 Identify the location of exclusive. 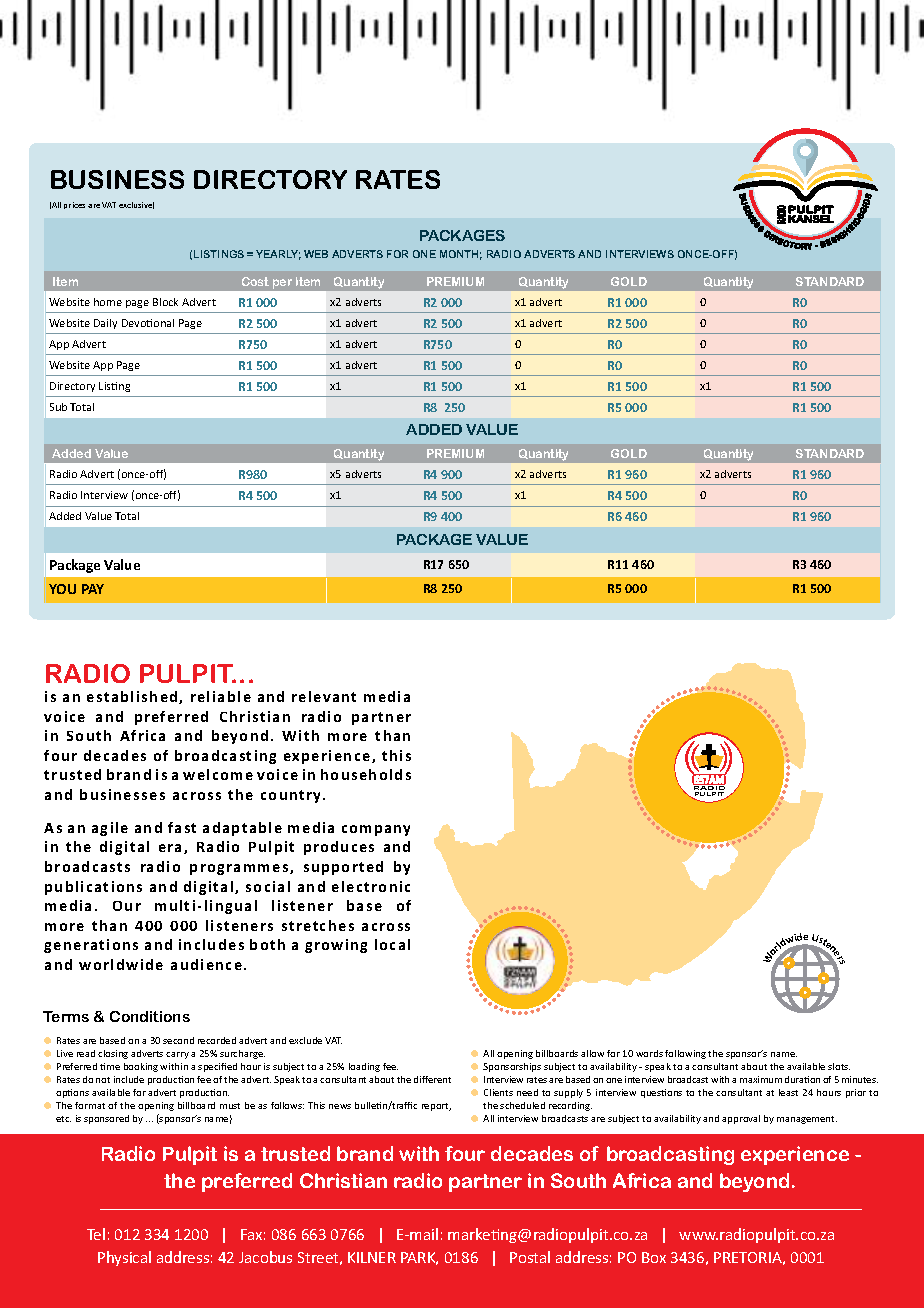
(136, 205).
